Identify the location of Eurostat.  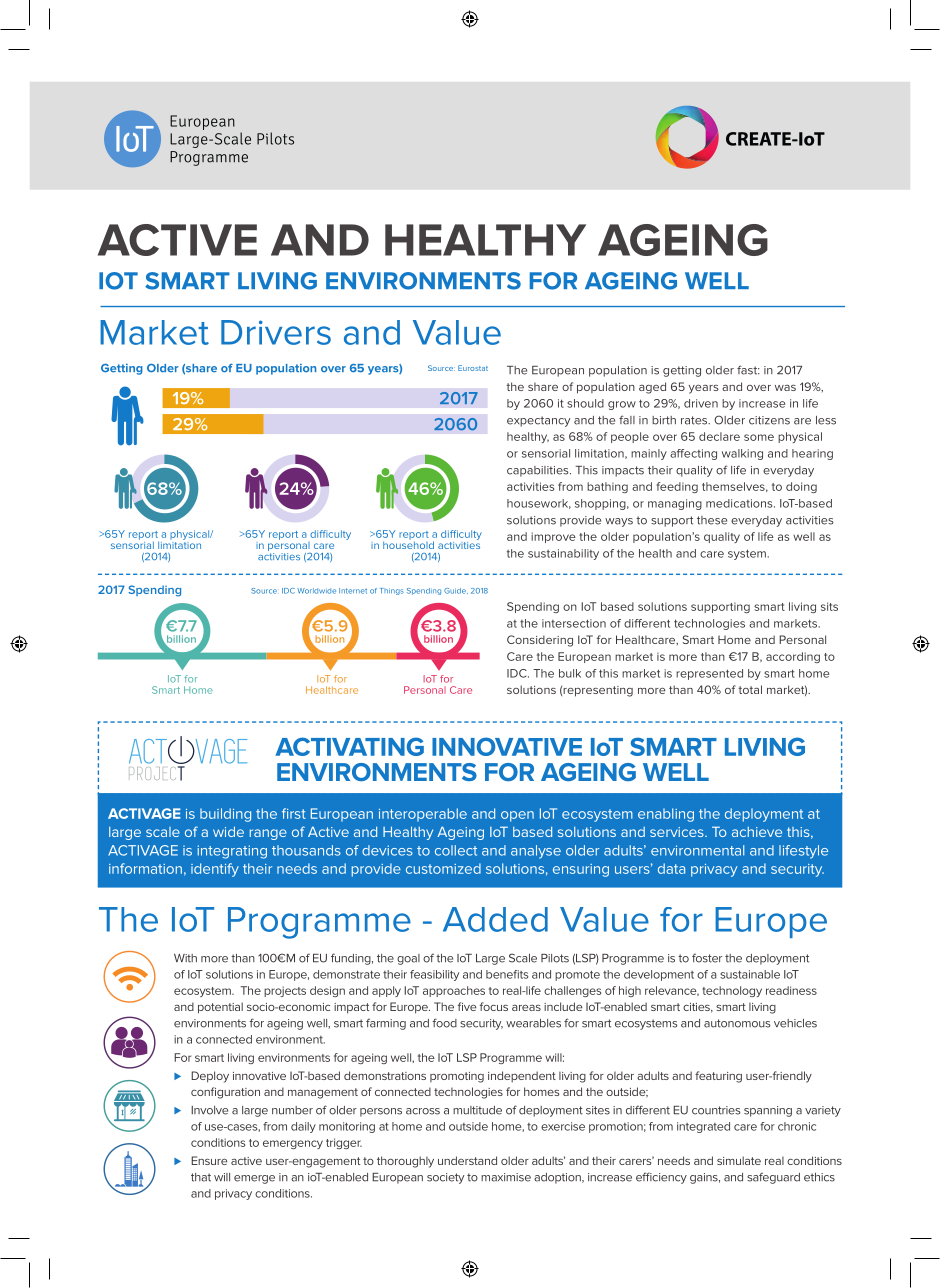
(473, 368).
